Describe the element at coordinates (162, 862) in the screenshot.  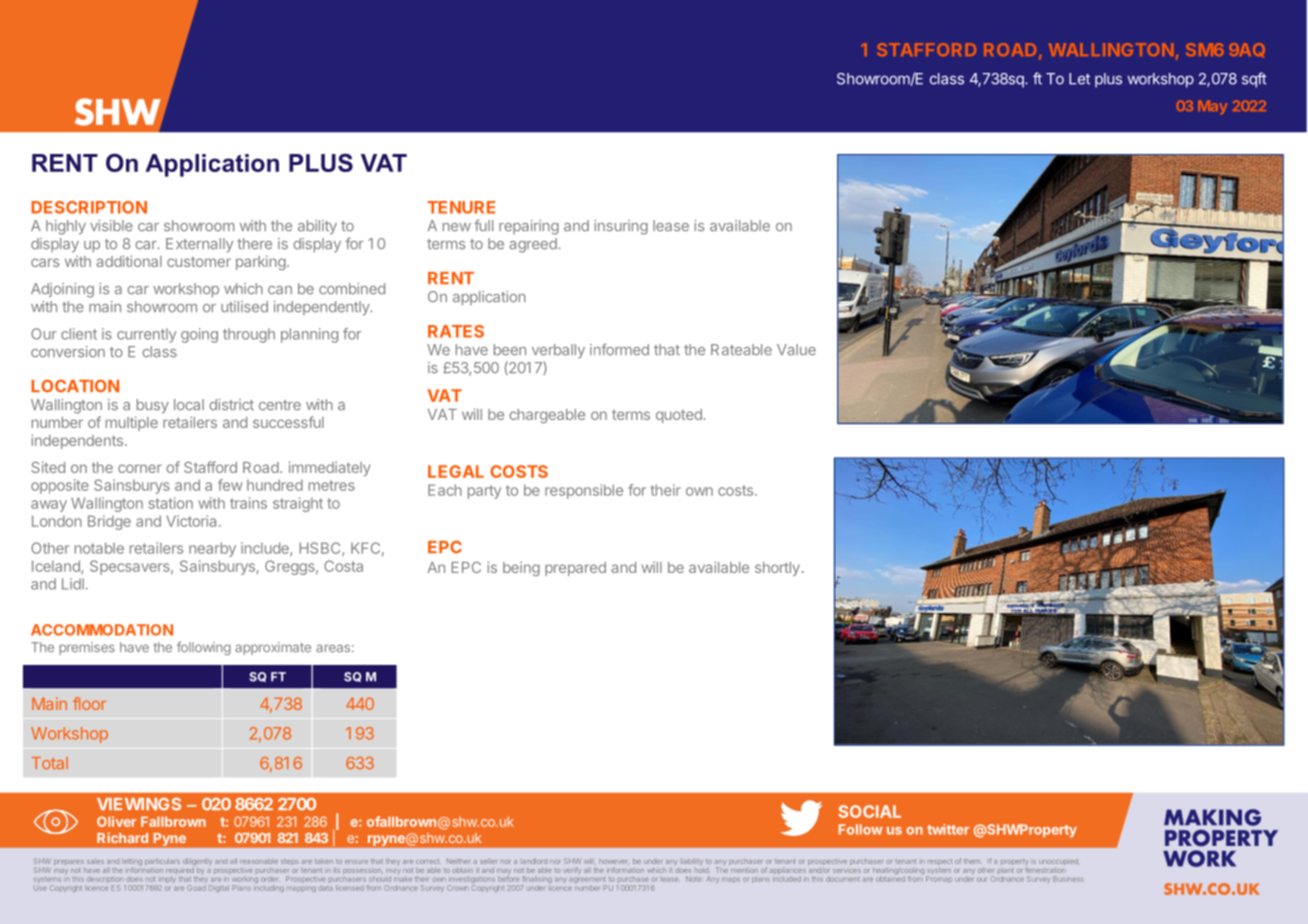
I see `particulars` at that location.
